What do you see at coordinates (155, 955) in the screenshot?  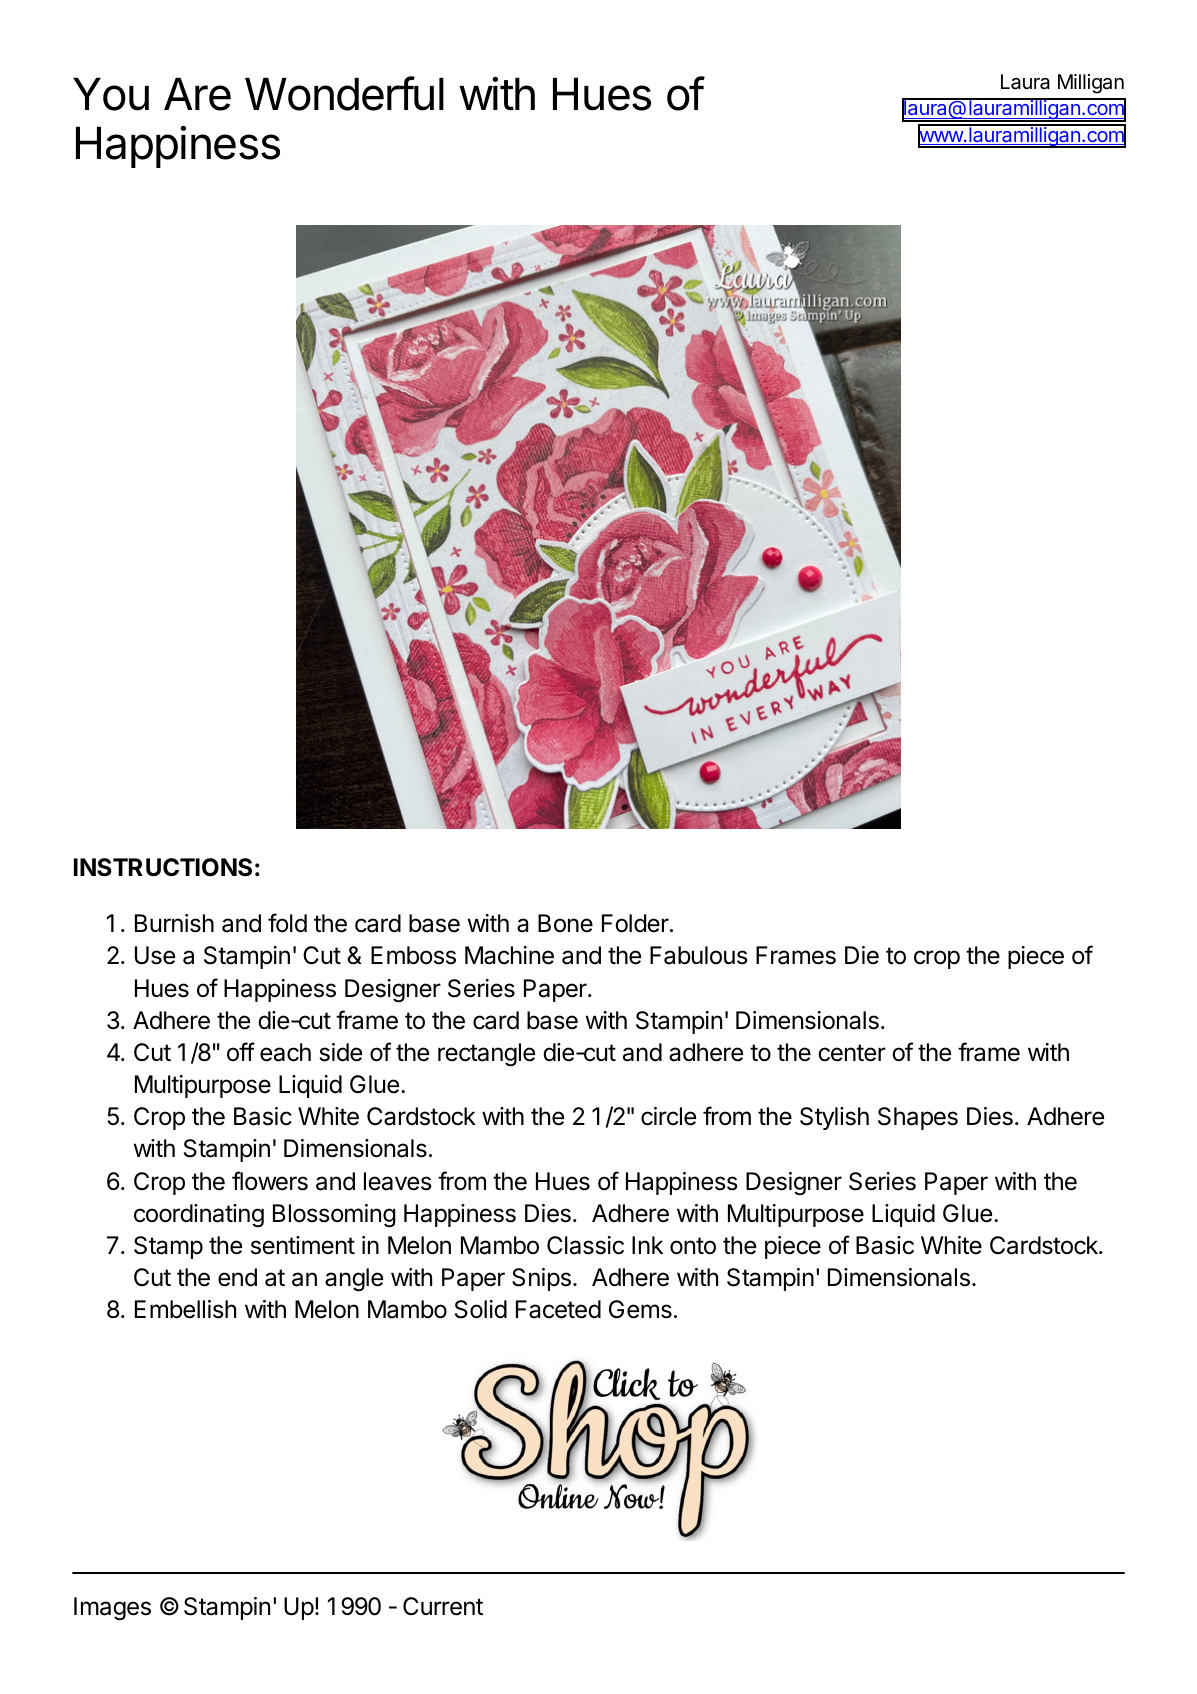 I see `Use` at bounding box center [155, 955].
